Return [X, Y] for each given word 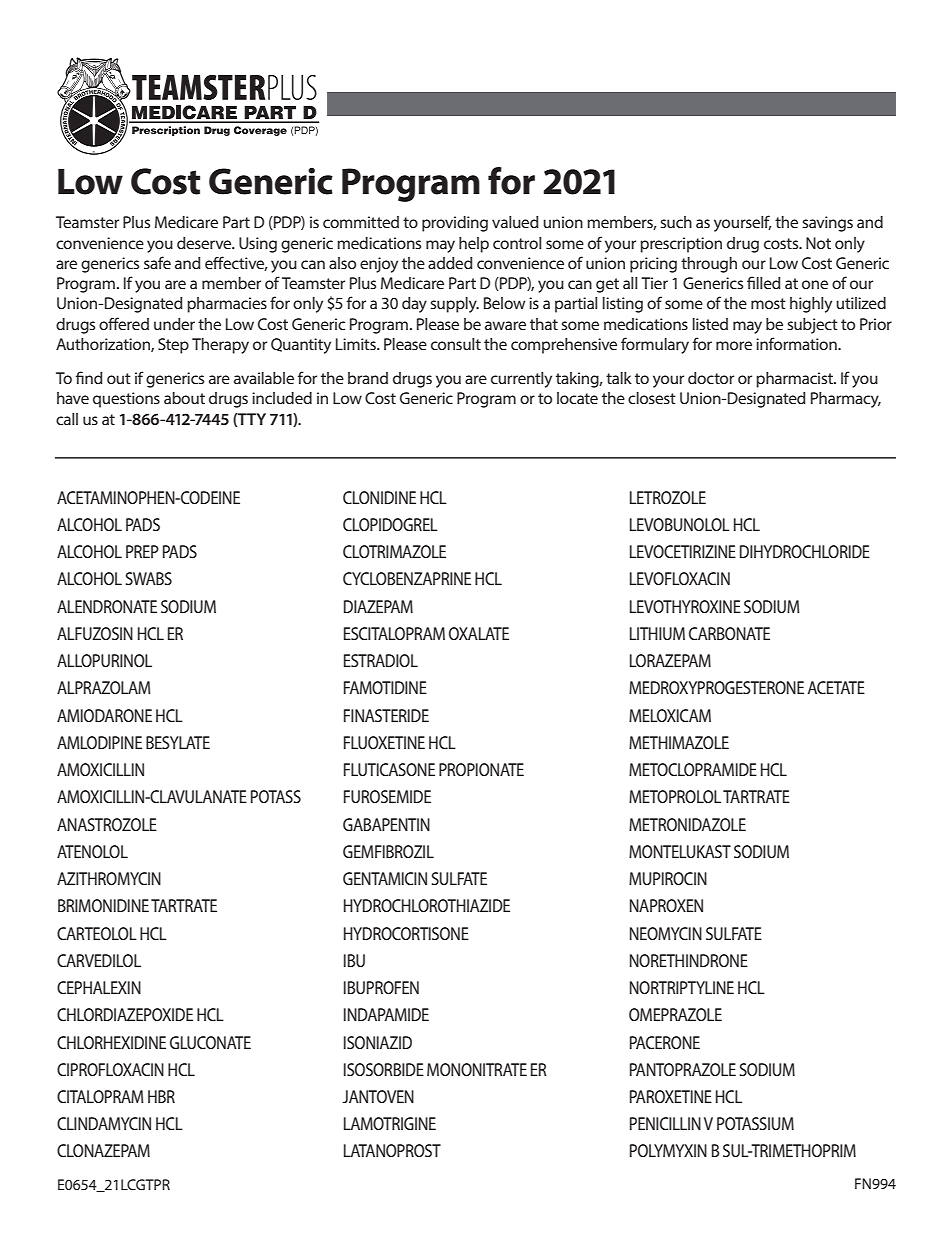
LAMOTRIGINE [390, 1123]
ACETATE [836, 687]
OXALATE [479, 633]
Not [818, 243]
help [474, 245]
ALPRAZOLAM [104, 687]
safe [157, 262]
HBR [161, 1096]
